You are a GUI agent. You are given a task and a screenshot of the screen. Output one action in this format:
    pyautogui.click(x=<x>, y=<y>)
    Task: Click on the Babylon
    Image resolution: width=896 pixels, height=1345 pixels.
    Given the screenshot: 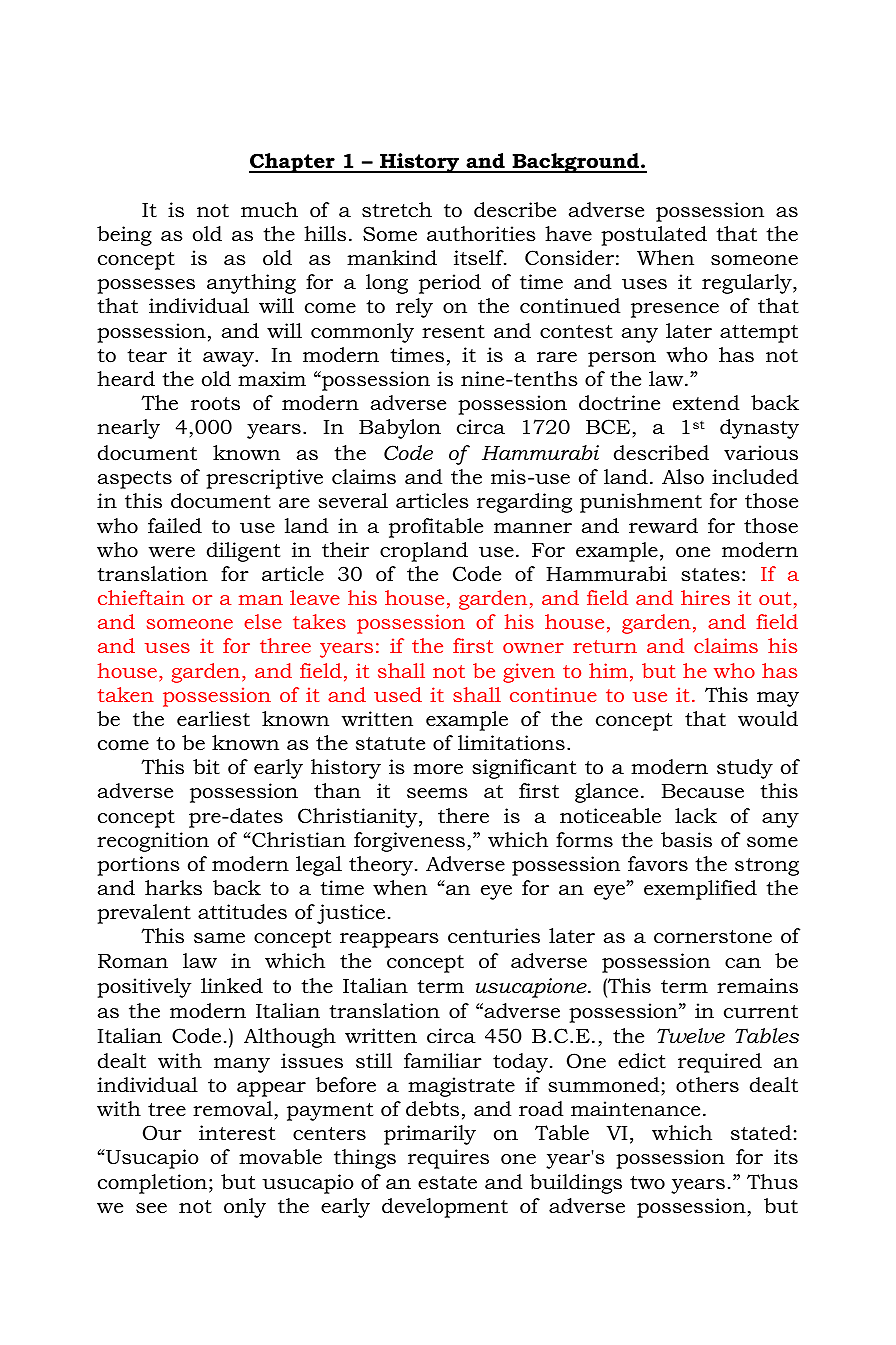 What is the action you would take?
    pyautogui.click(x=400, y=429)
